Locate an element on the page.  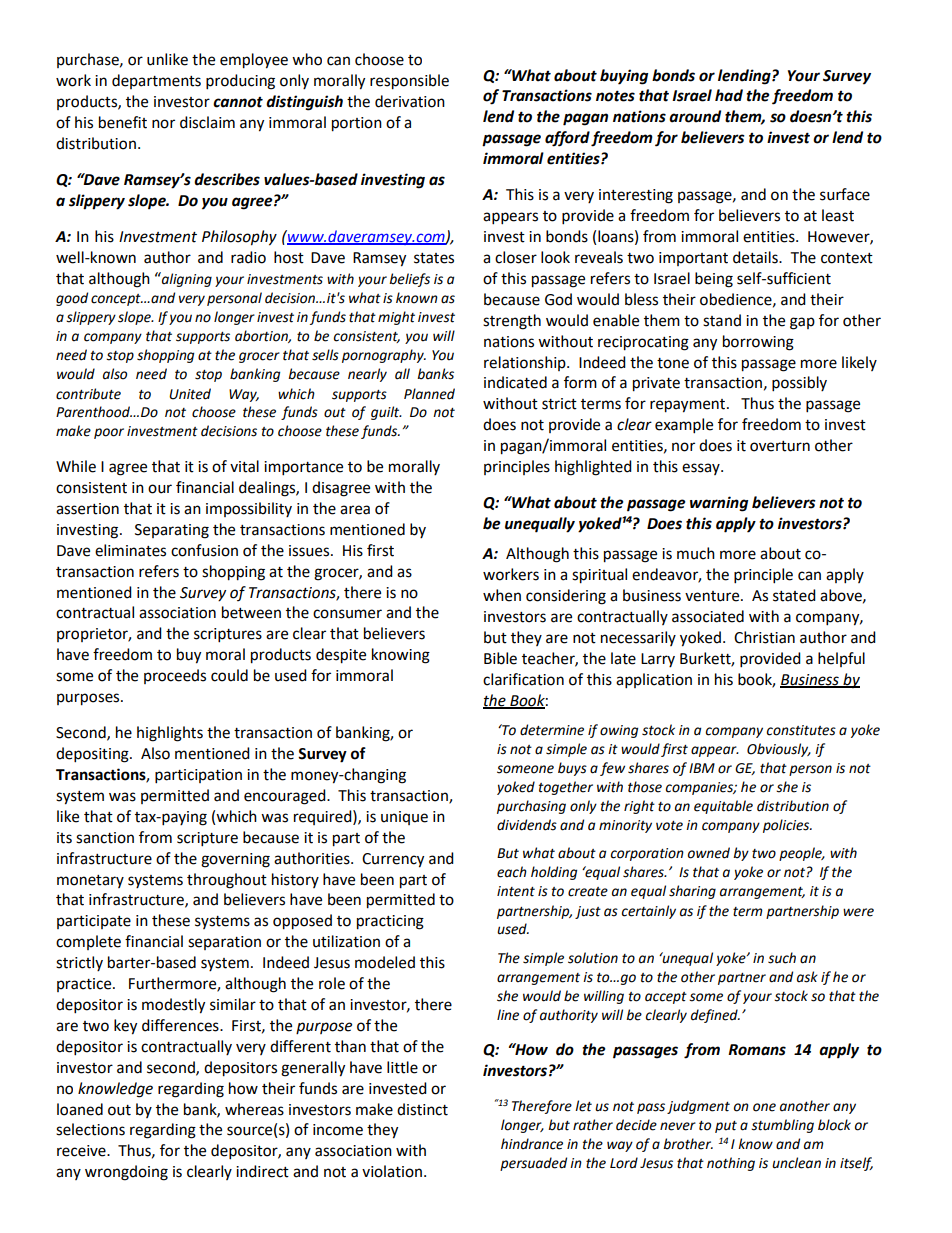
when is located at coordinates (502, 595).
